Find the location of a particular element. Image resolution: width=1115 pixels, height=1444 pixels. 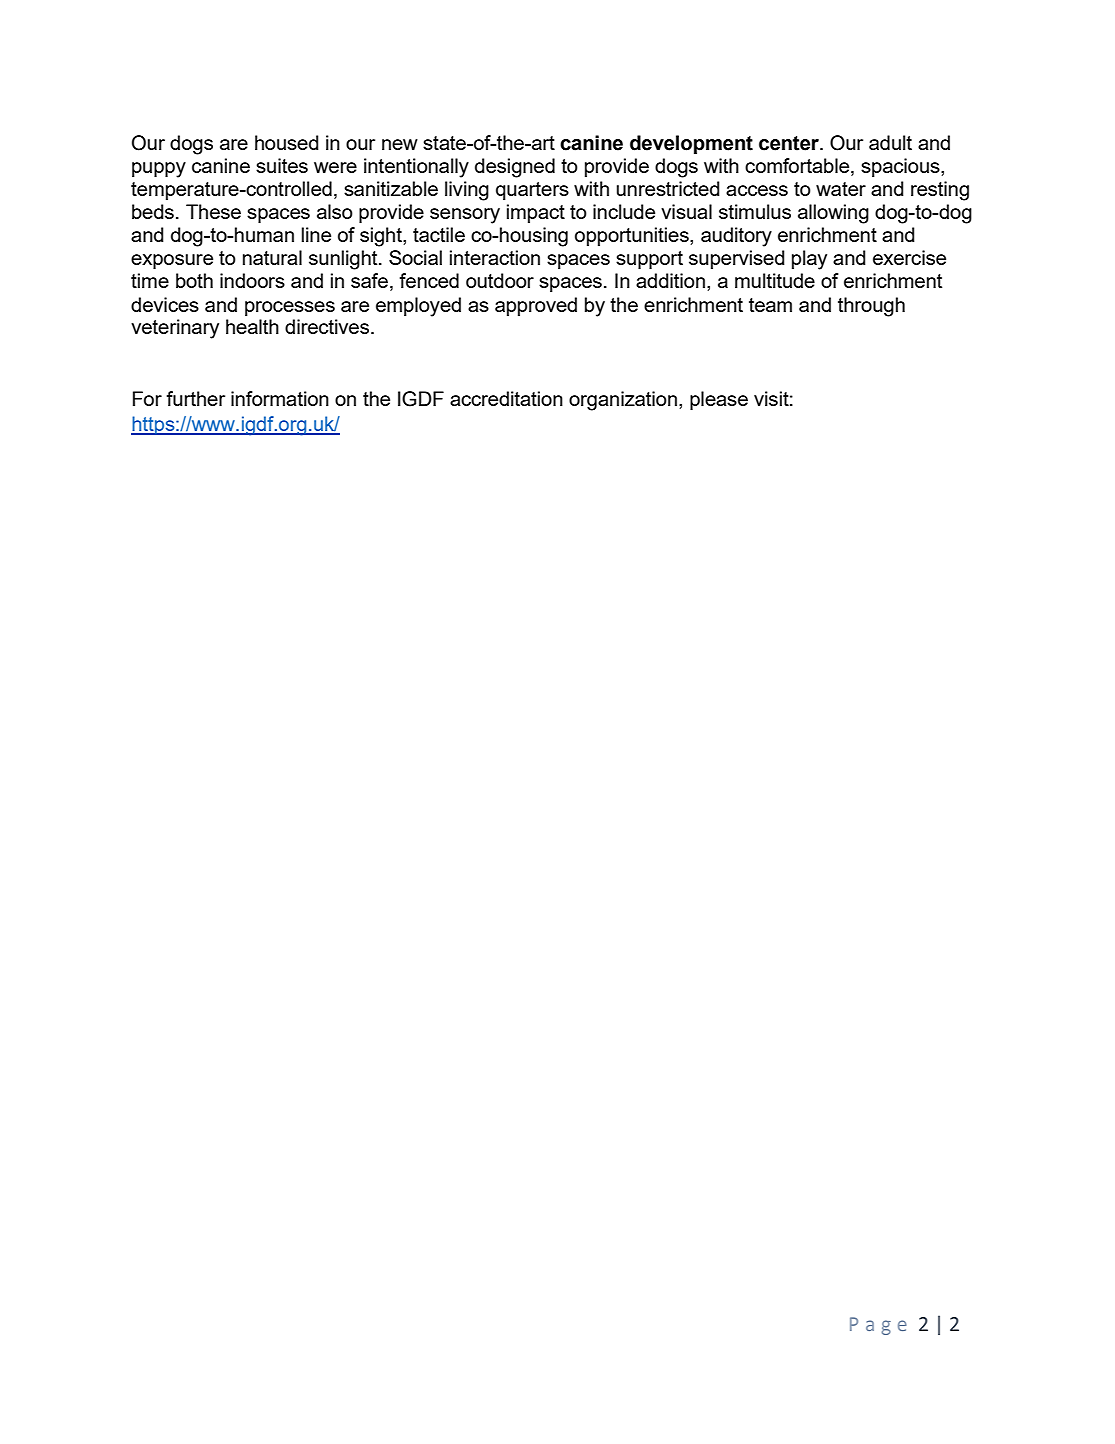

accreditation is located at coordinates (506, 398).
